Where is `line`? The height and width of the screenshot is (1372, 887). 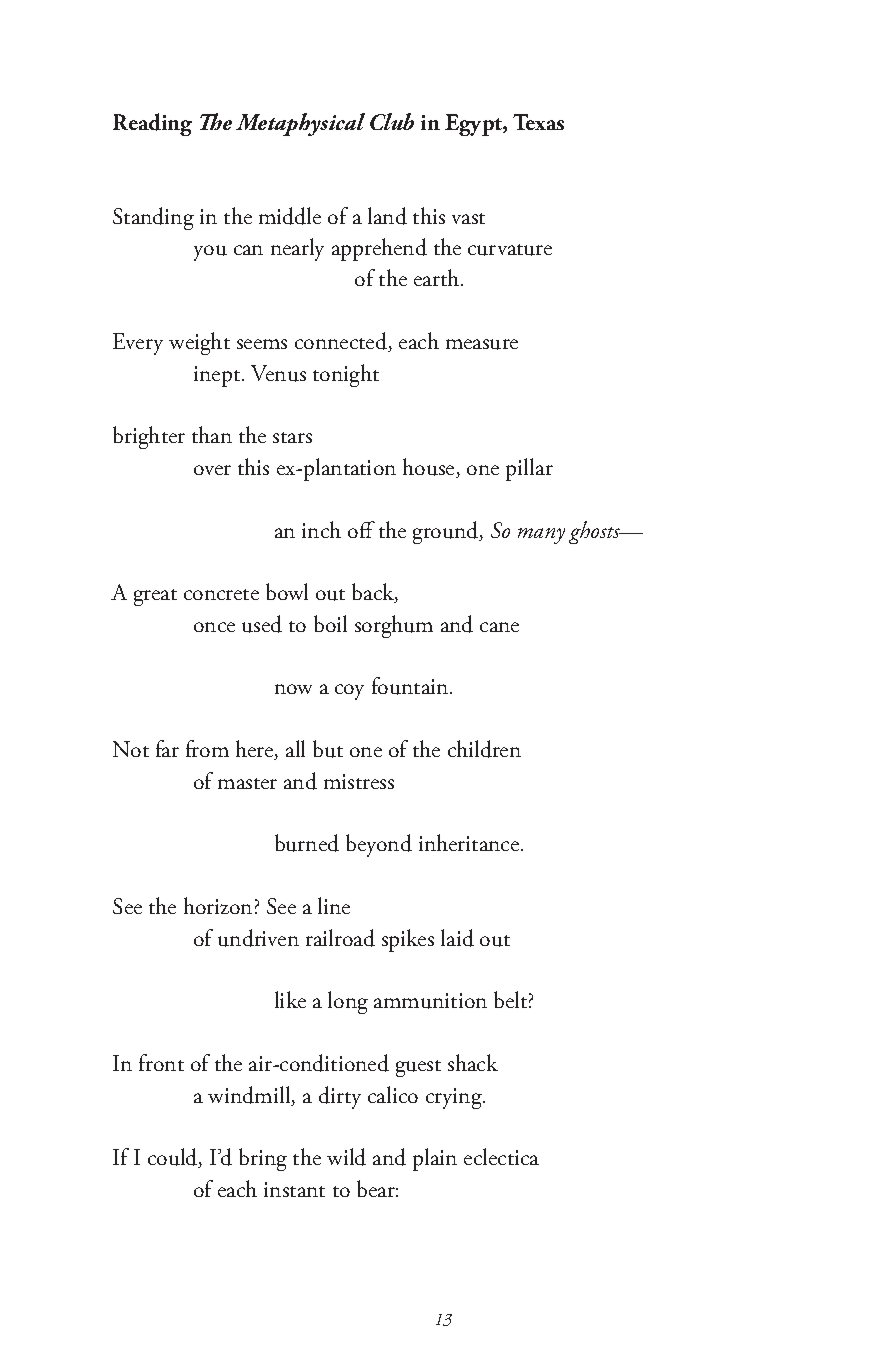 line is located at coordinates (334, 905).
